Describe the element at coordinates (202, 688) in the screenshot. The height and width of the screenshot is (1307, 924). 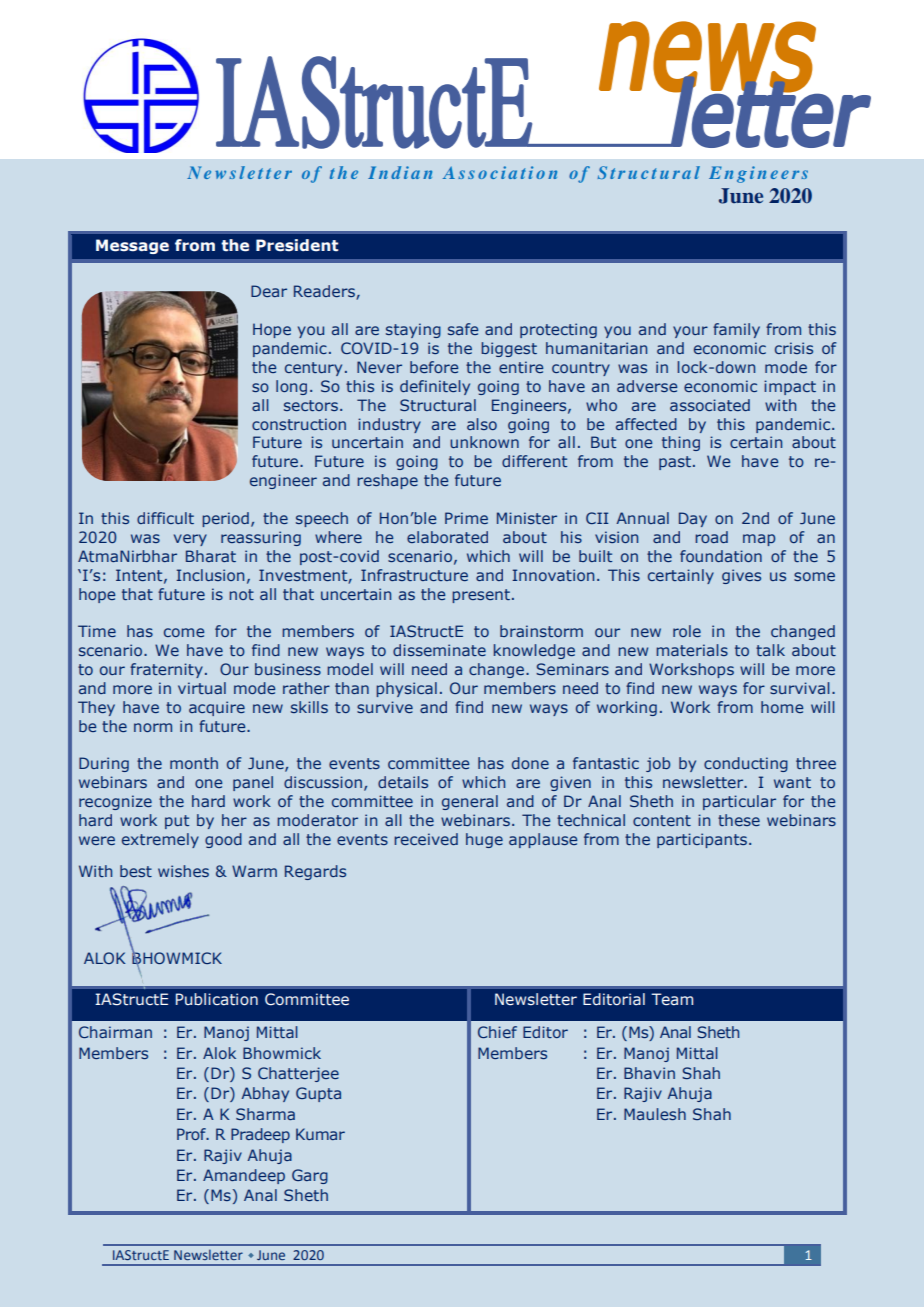
I see `virtual` at that location.
